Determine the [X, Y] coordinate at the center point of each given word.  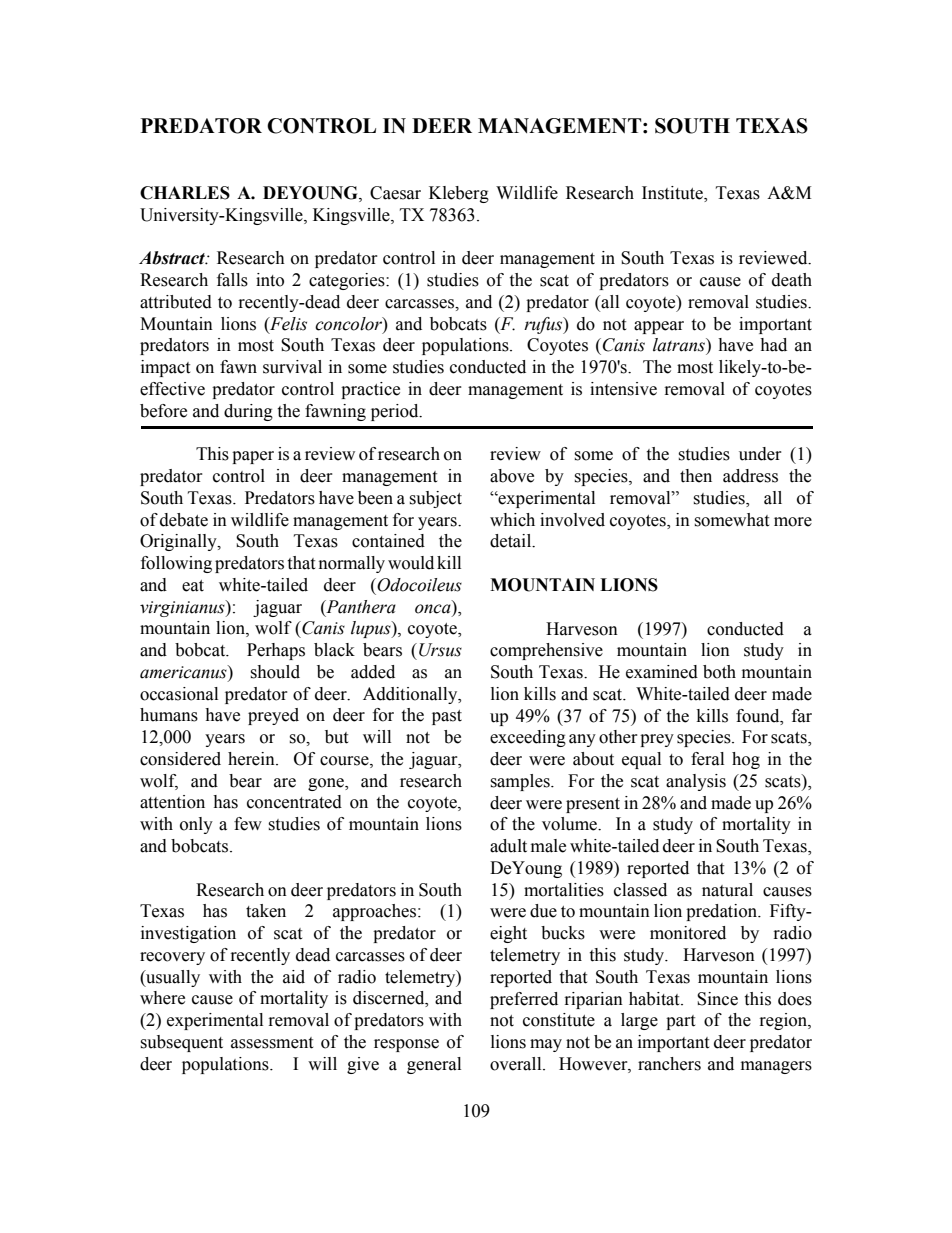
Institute [673, 194]
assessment [272, 1043]
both [719, 672]
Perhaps [276, 651]
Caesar [395, 193]
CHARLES [185, 193]
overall [517, 1064]
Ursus [440, 650]
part [680, 1022]
